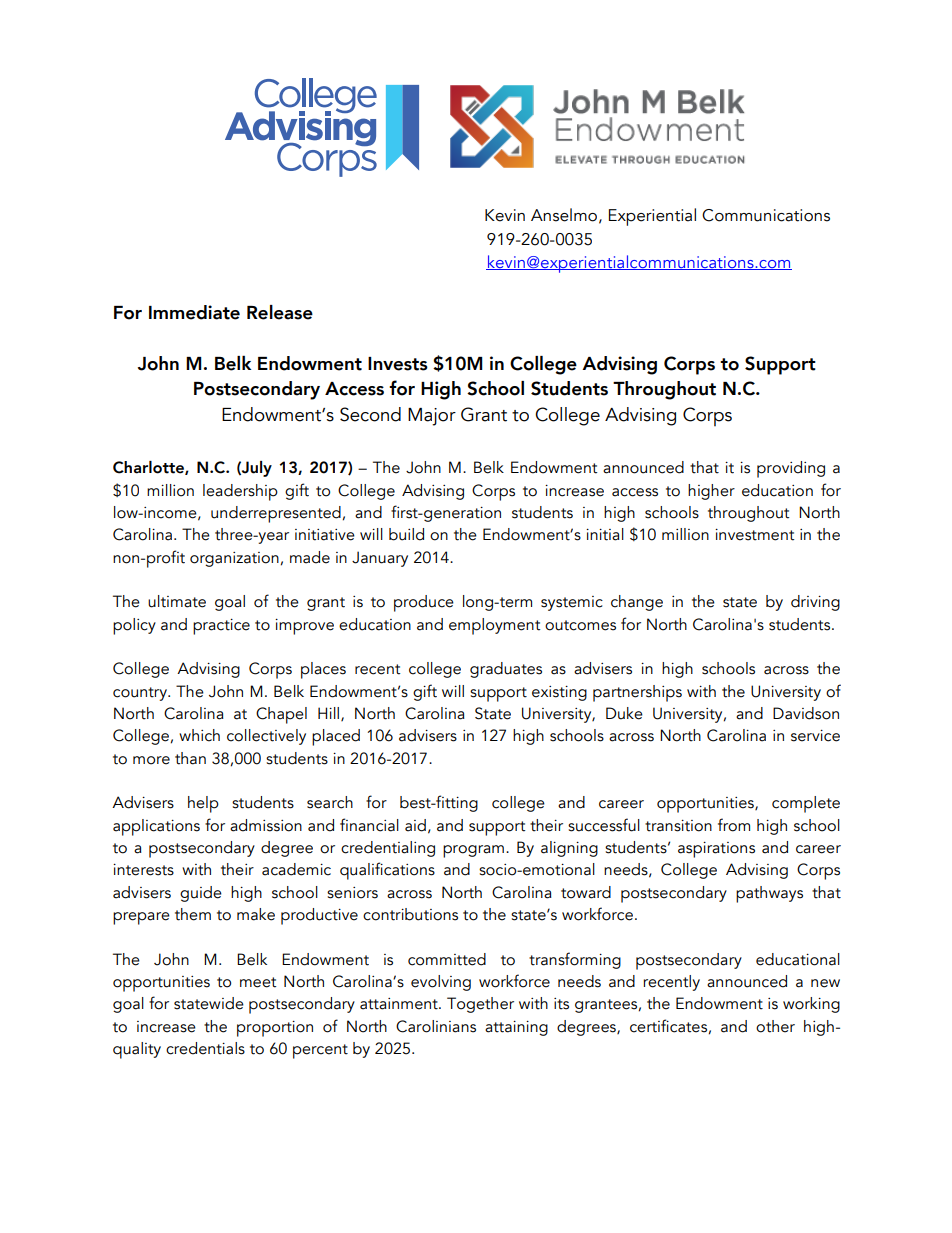  I want to click on Invests, so click(398, 364).
